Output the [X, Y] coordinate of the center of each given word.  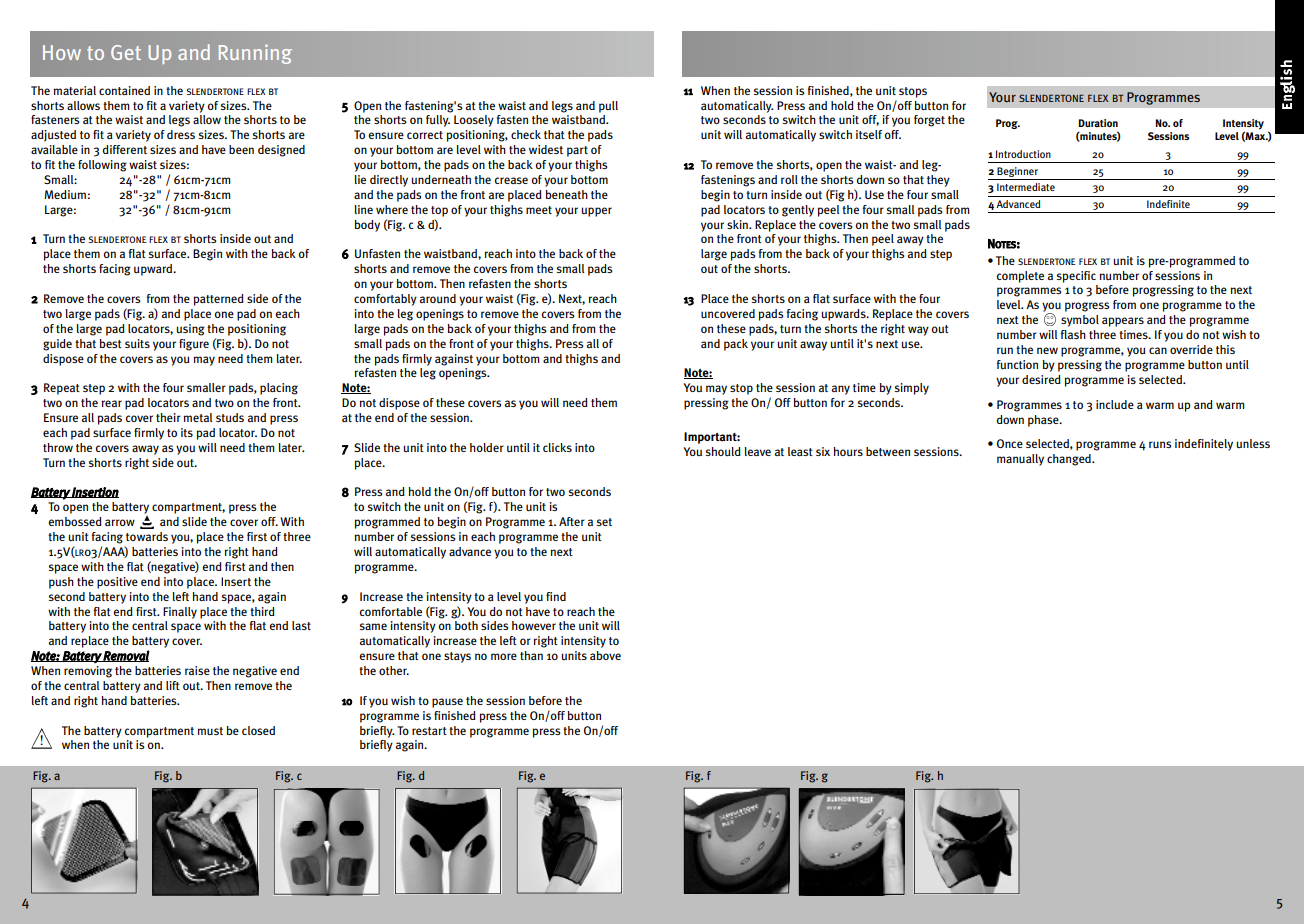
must [210, 731]
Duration [1098, 123]
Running [255, 54]
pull [608, 107]
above [605, 655]
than [531, 655]
